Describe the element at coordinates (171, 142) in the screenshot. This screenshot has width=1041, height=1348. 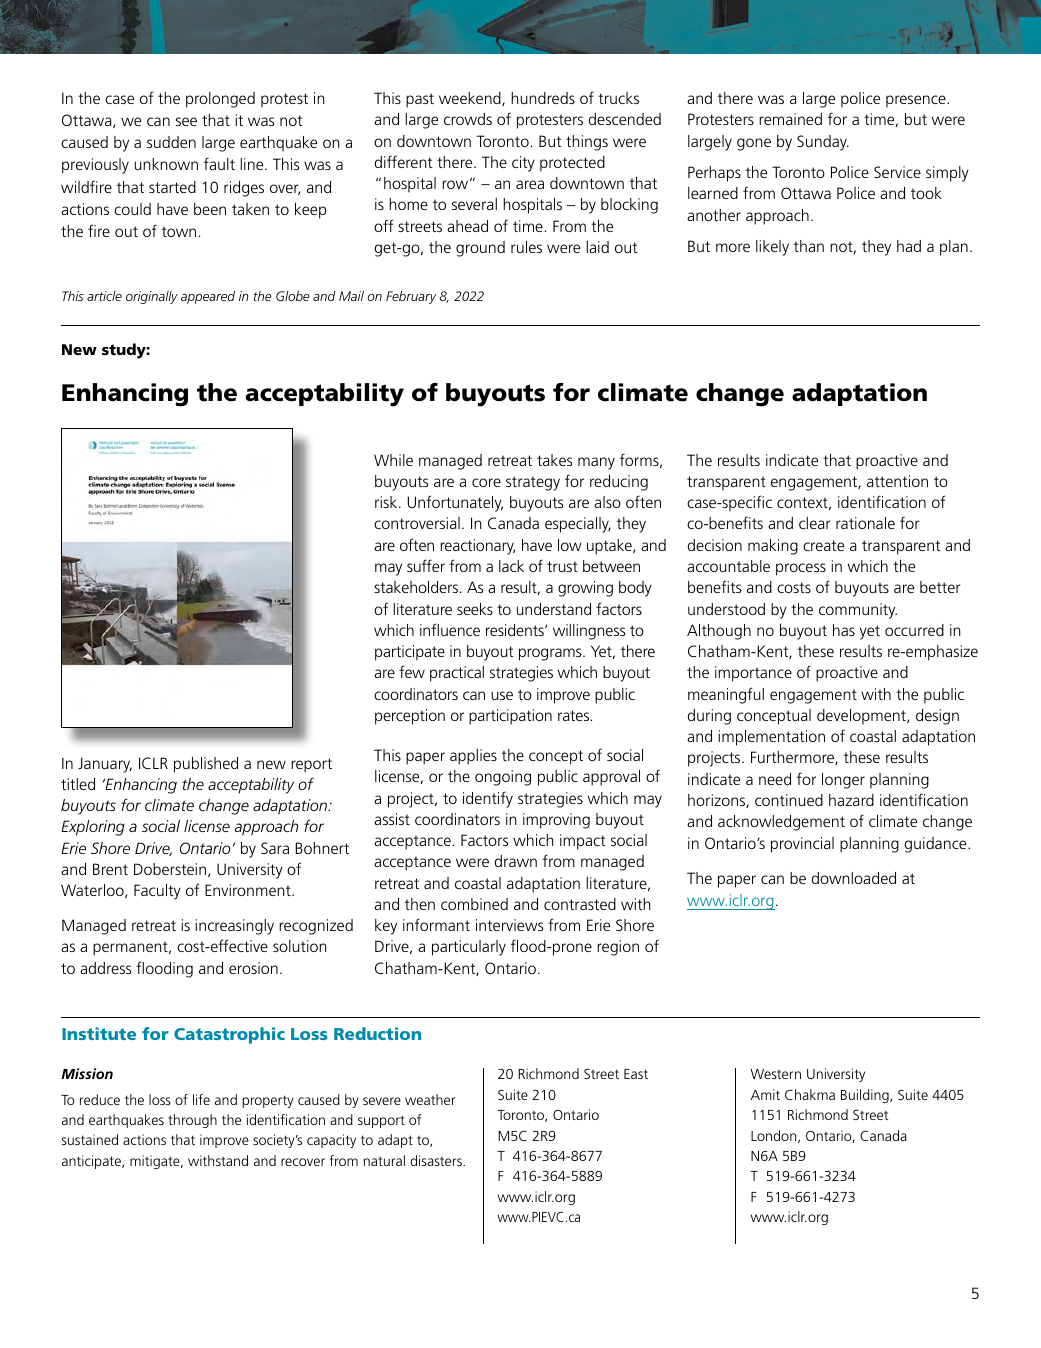
I see `sudden` at that location.
